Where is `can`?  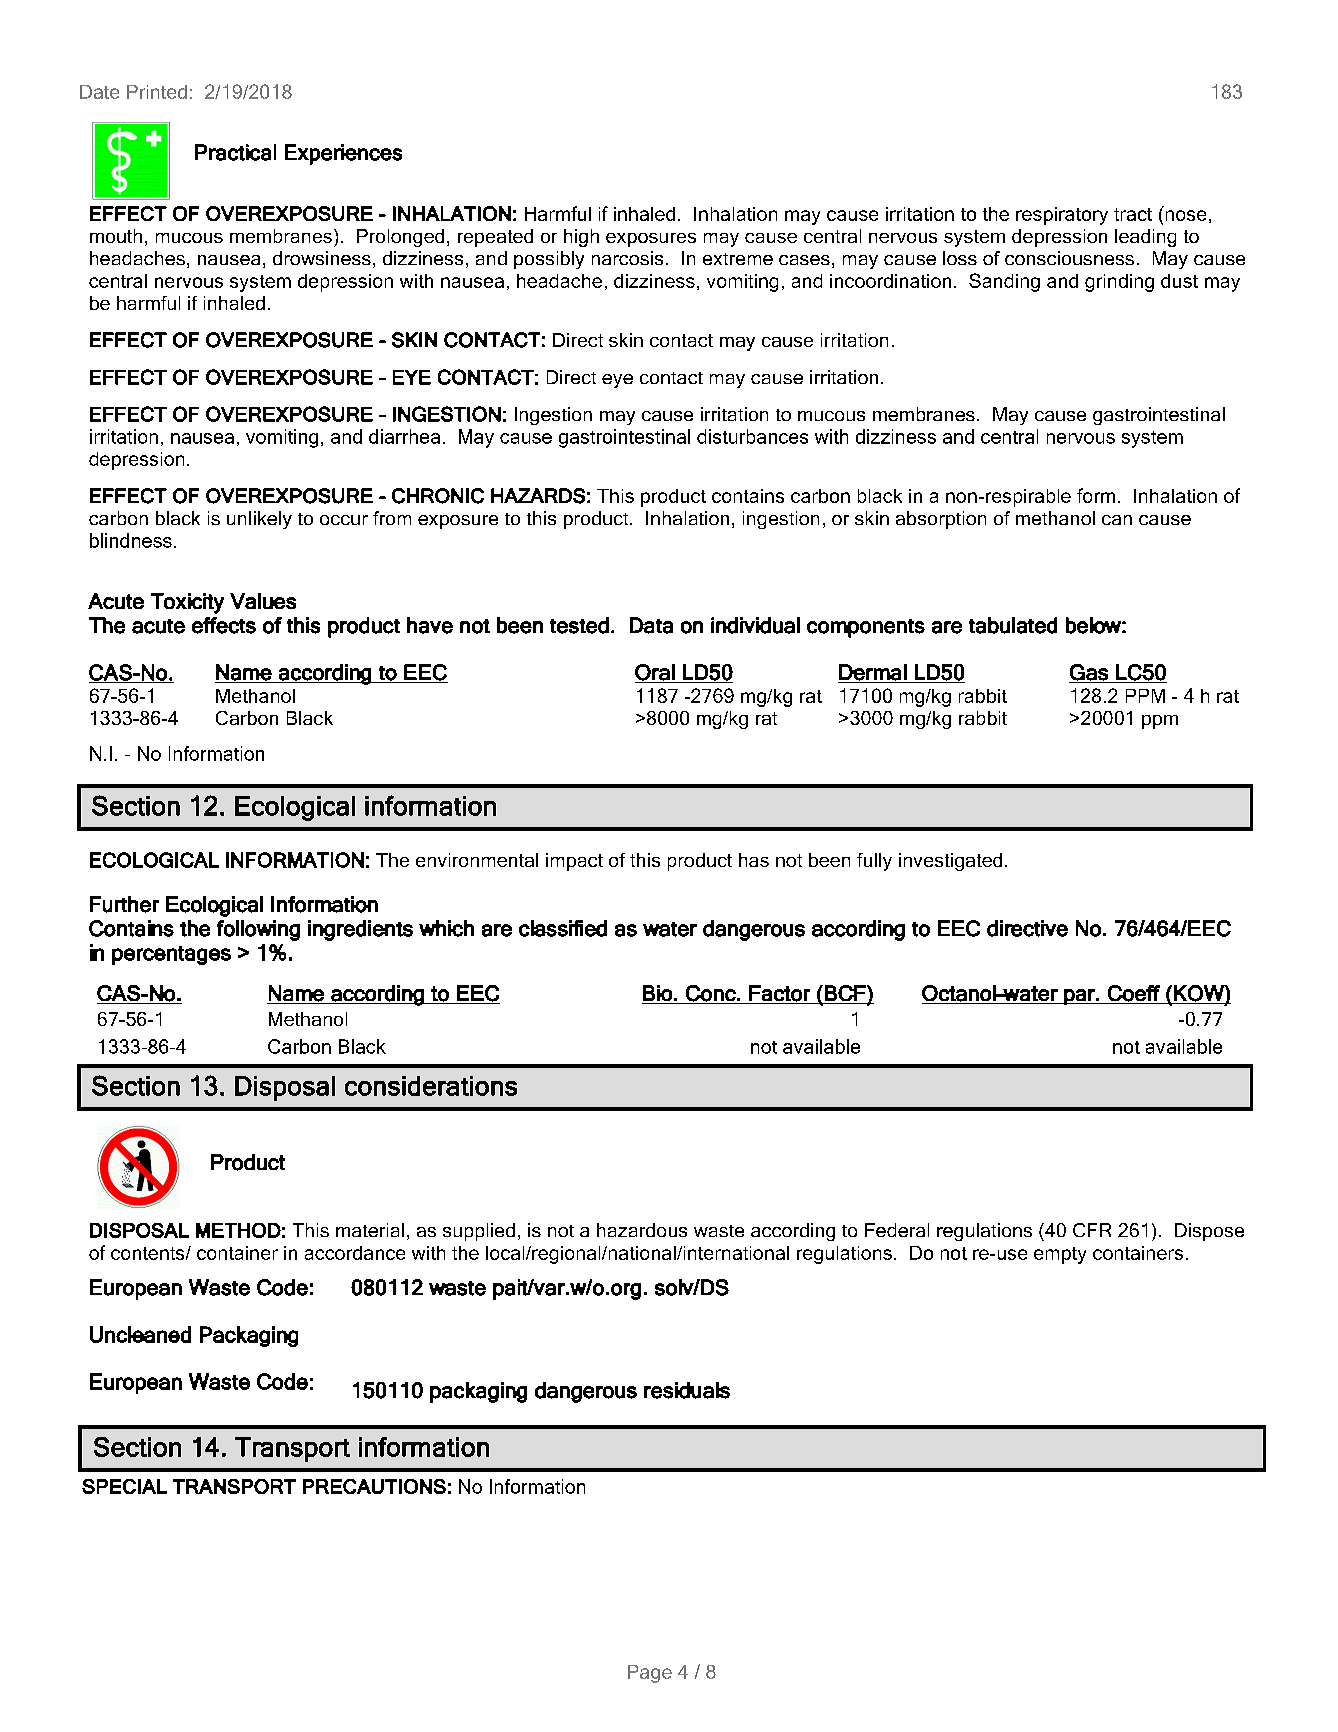 can is located at coordinates (1117, 520).
